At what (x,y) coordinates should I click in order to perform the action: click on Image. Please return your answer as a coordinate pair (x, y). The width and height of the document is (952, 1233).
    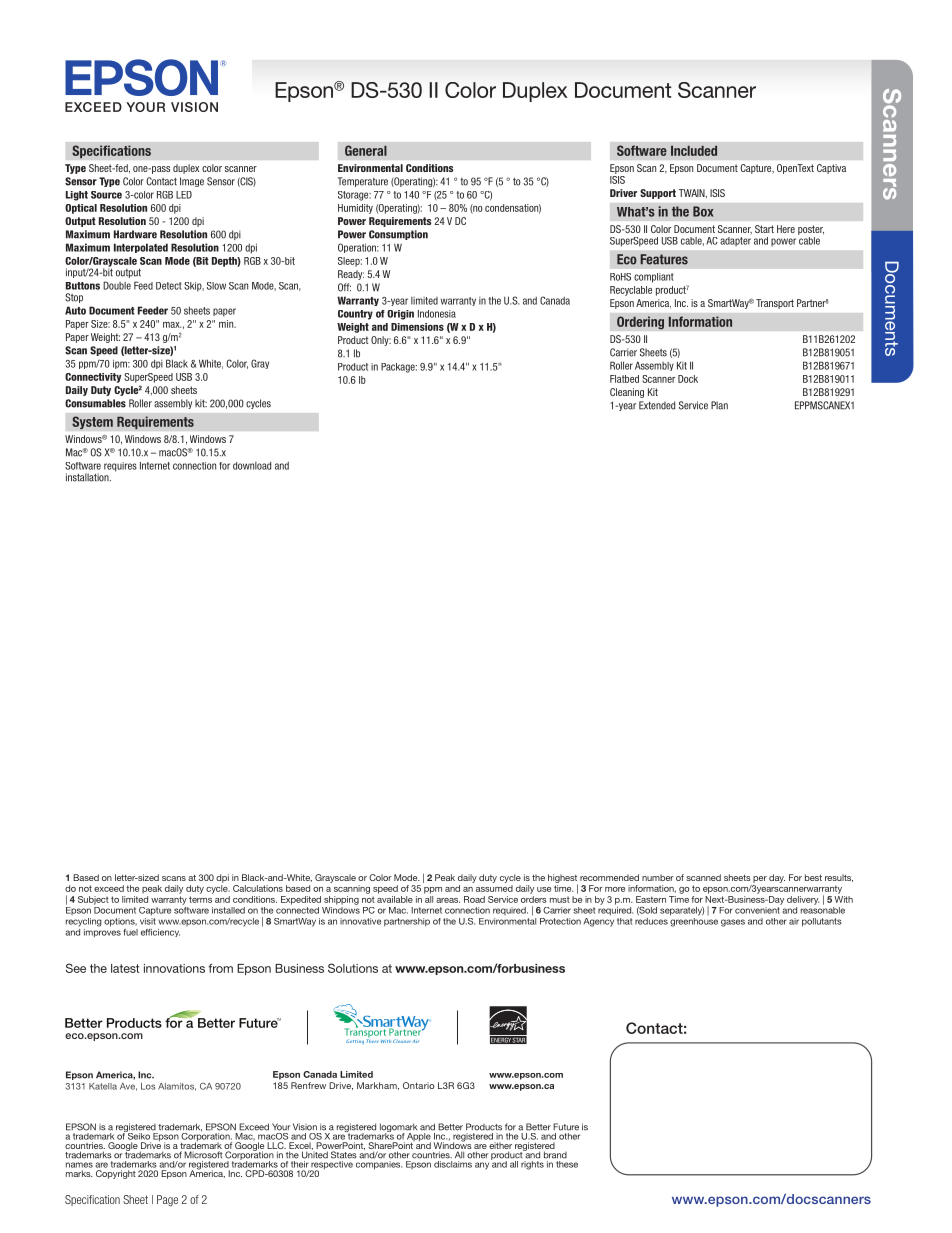
    Looking at the image, I should click on (192, 182).
